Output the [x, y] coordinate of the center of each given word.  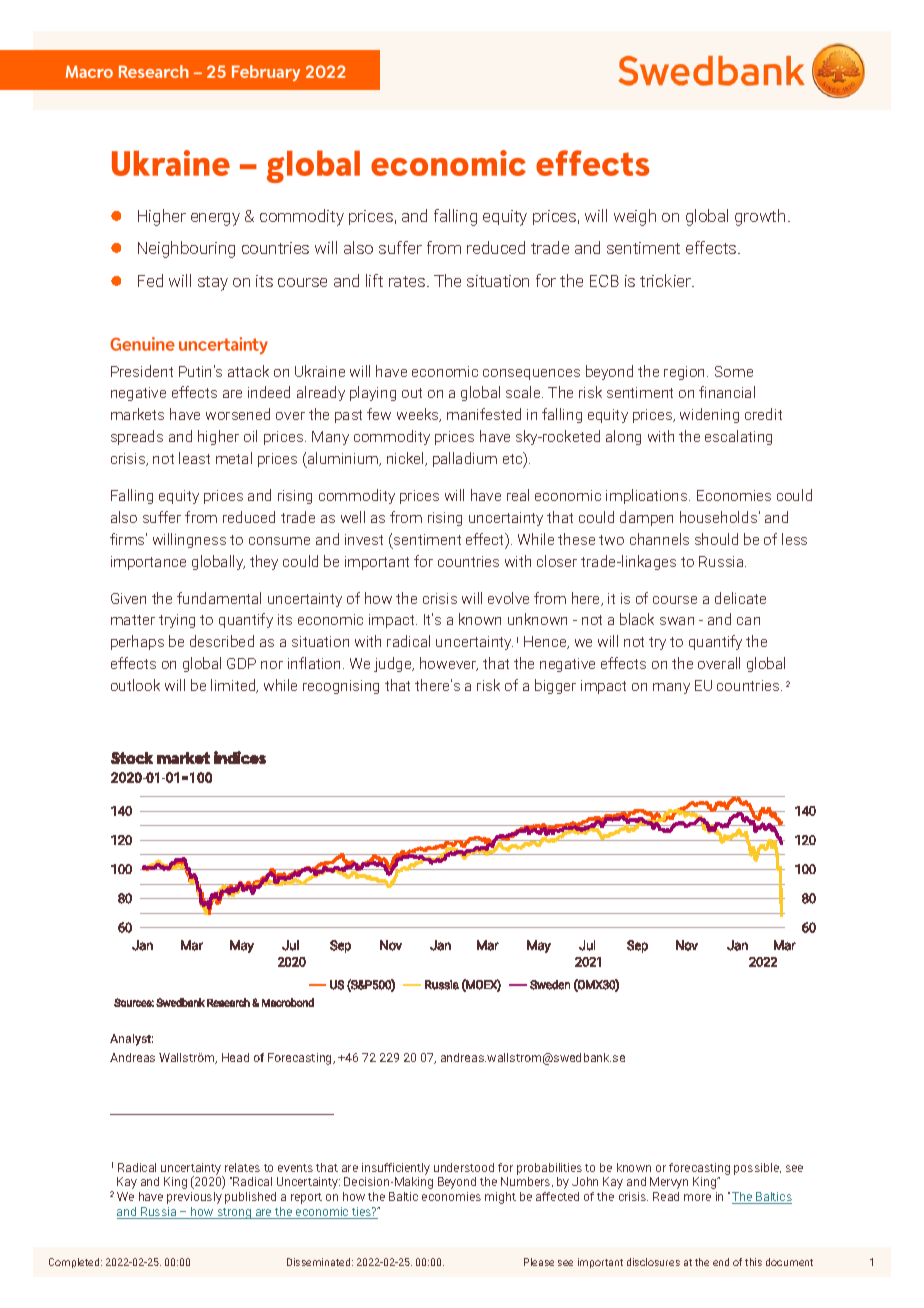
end [721, 1262]
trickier [667, 280]
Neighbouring [186, 249]
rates [407, 281]
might [500, 1198]
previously [194, 1198]
